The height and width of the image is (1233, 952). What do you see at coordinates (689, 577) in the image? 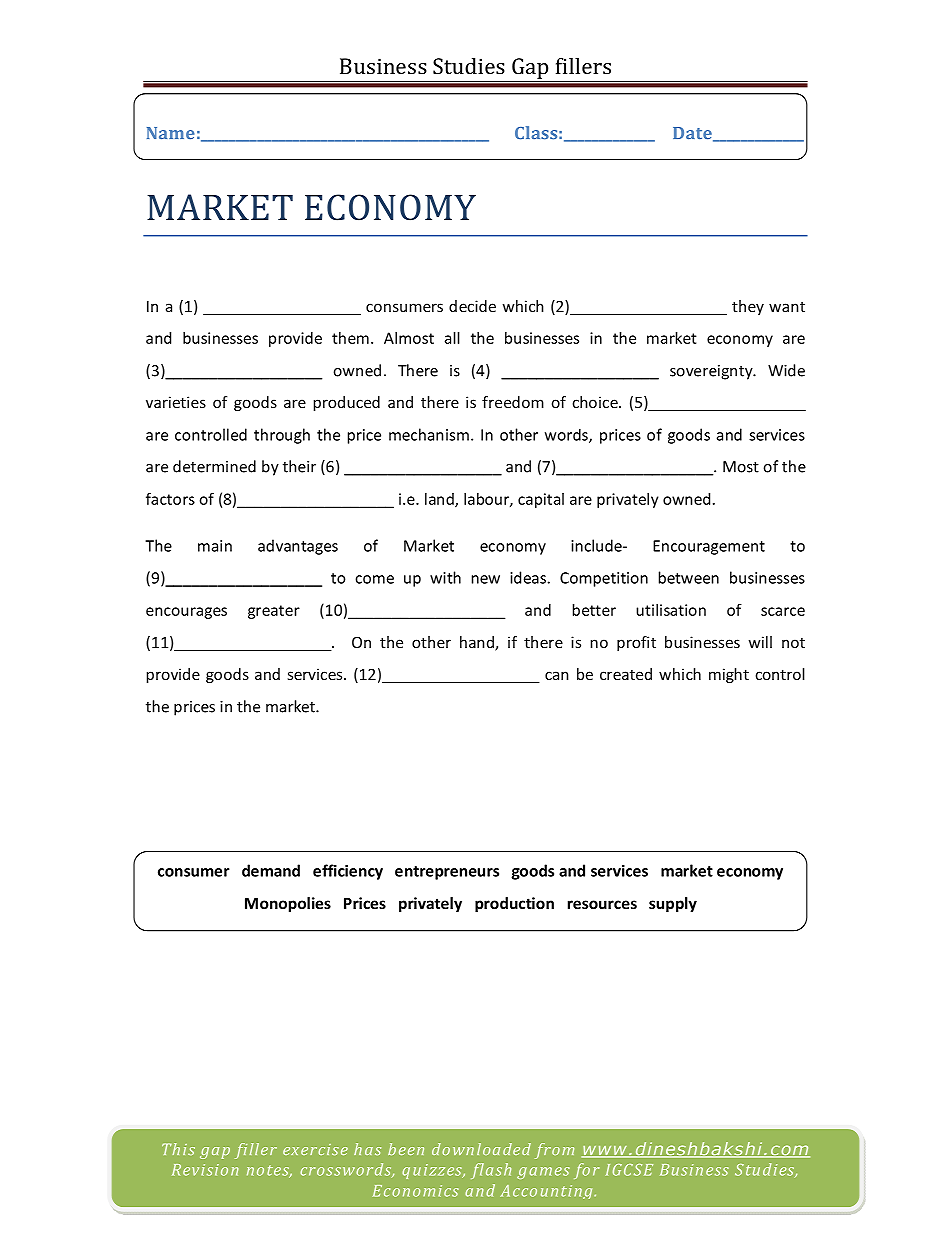
I see `between` at bounding box center [689, 577].
